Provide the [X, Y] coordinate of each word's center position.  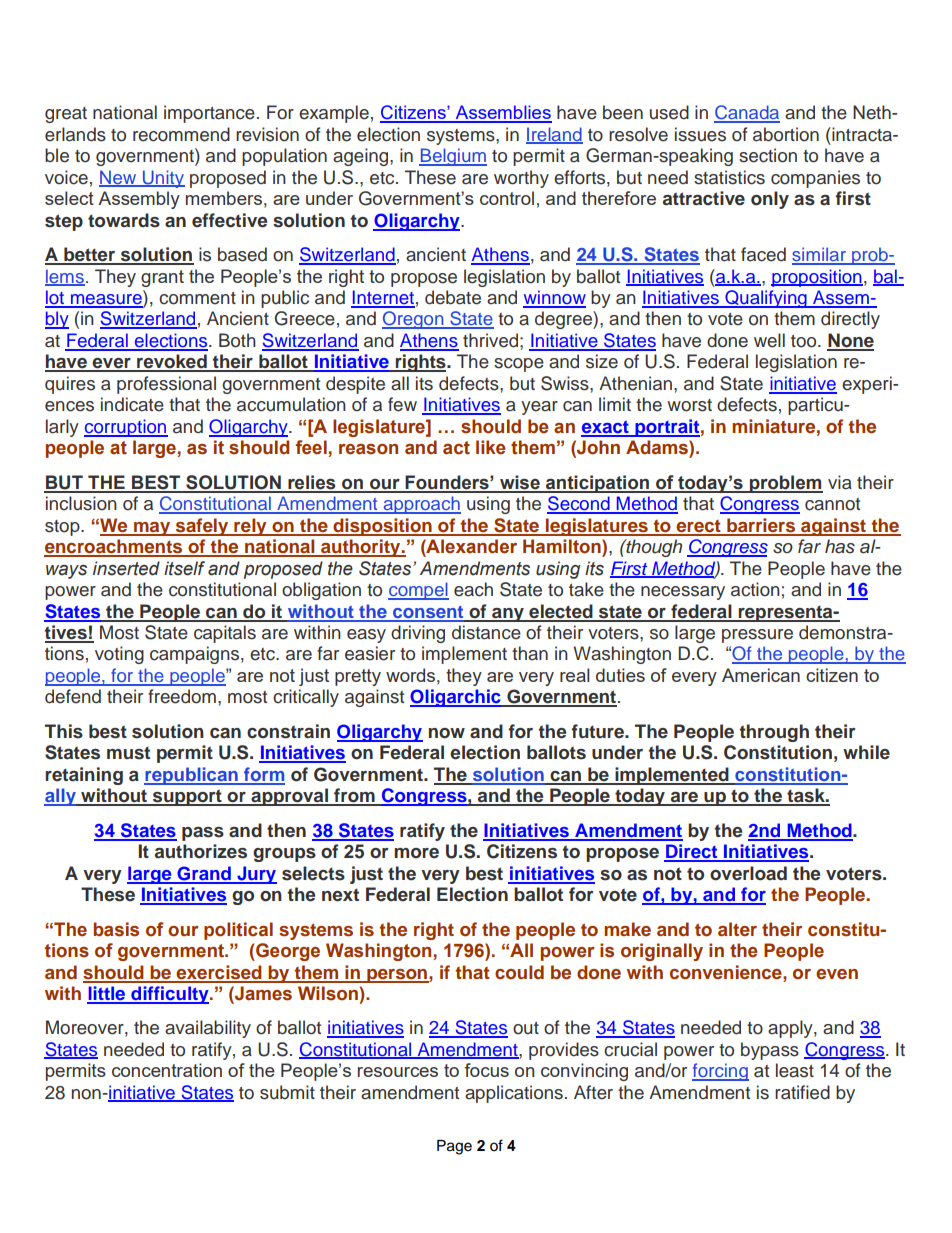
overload [748, 873]
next [340, 895]
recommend [181, 134]
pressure [757, 636]
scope [519, 365]
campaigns [194, 655]
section [768, 155]
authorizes [201, 851]
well [769, 340]
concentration [167, 1070]
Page [454, 1147]
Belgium [453, 157]
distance [486, 632]
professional [166, 385]
